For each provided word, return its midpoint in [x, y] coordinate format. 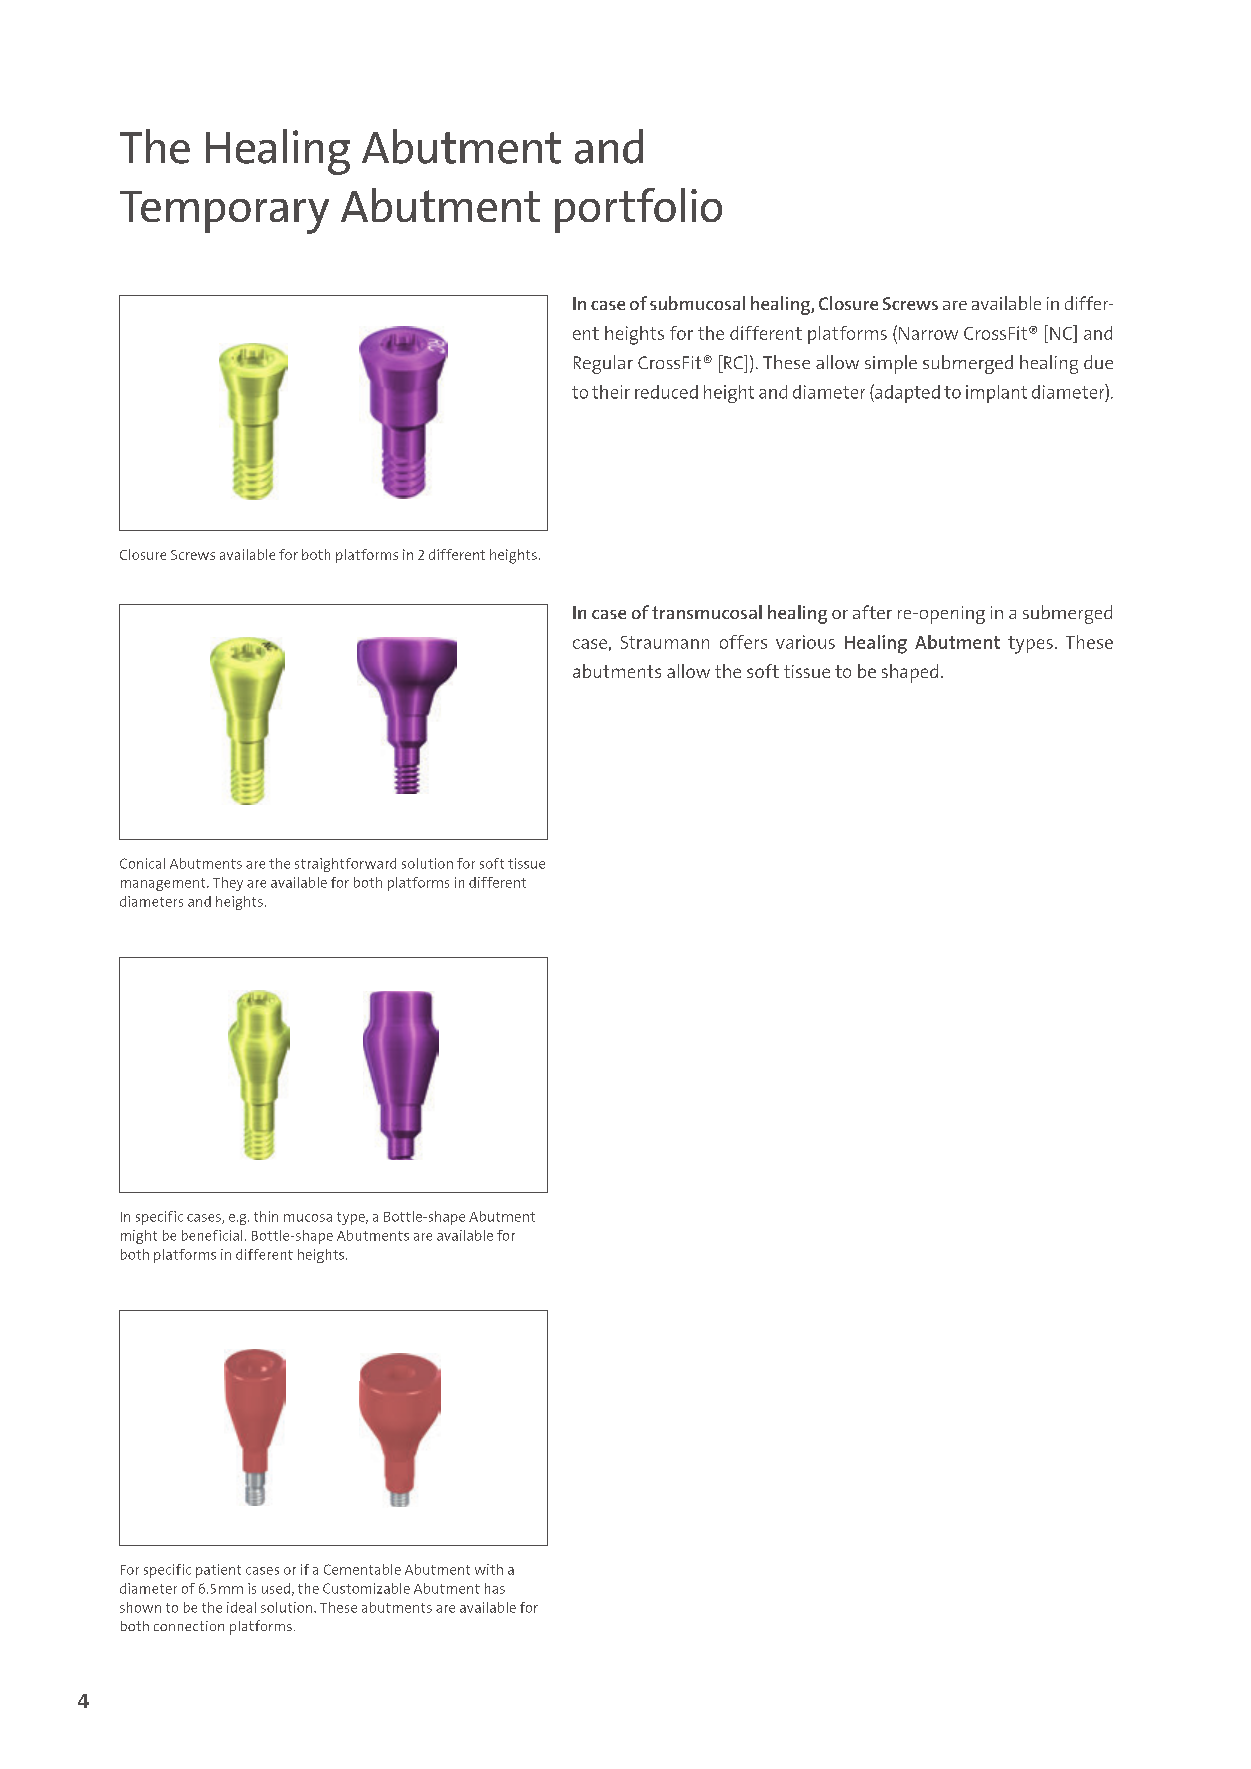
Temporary [224, 212]
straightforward [345, 865]
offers [743, 642]
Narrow [928, 333]
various [805, 642]
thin [266, 1216]
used [276, 1588]
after [872, 612]
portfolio [638, 210]
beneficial [212, 1235]
